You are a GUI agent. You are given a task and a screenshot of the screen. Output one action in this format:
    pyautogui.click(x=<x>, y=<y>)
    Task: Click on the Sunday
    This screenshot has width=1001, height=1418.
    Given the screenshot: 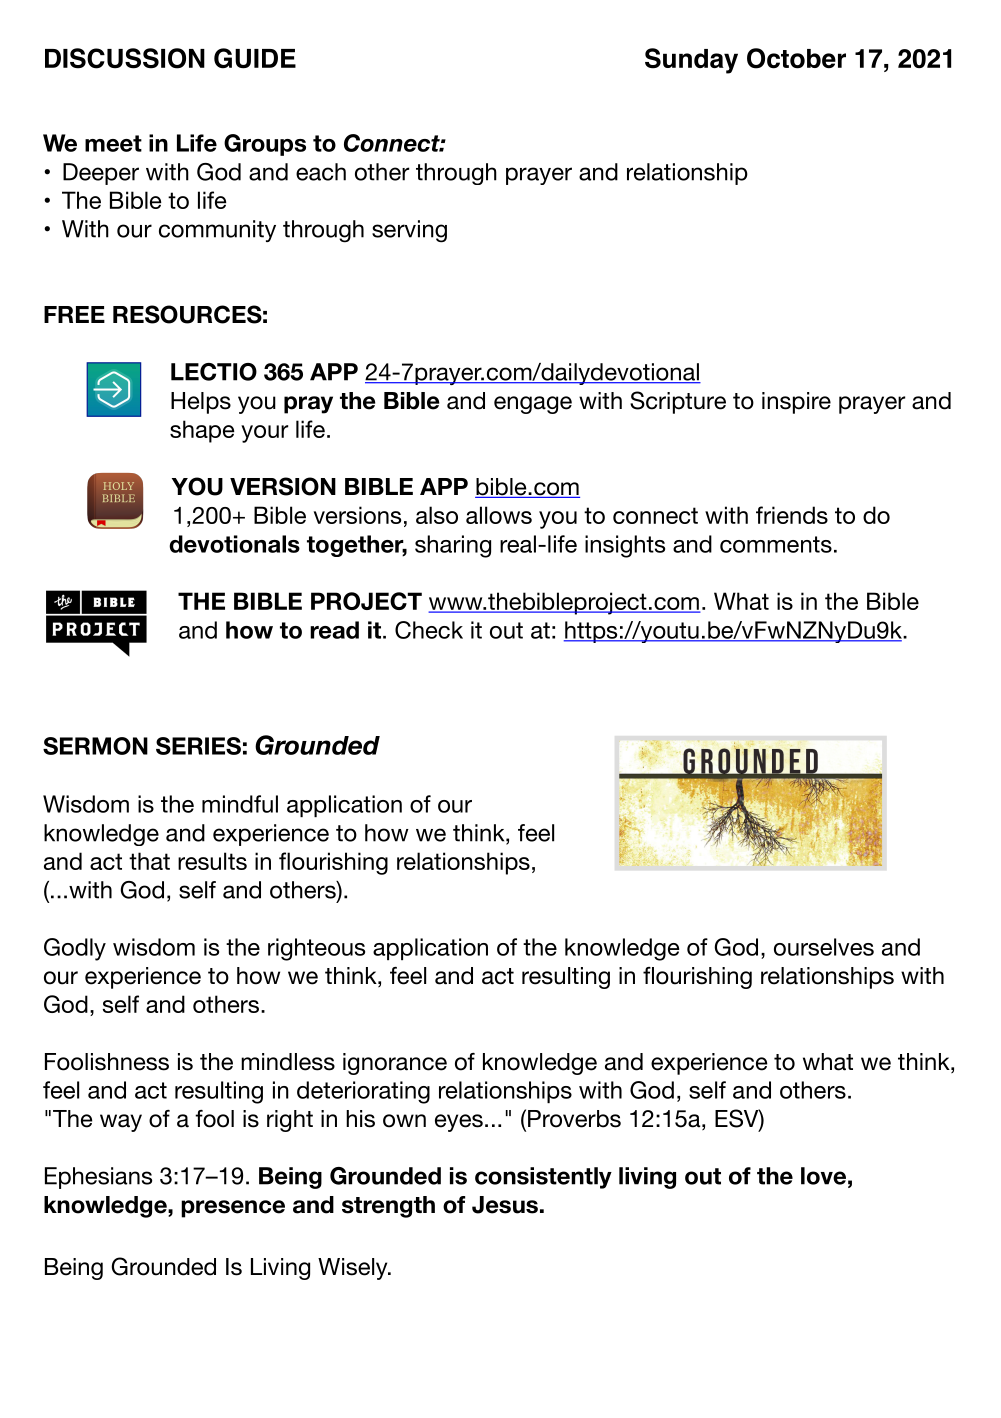 What is the action you would take?
    pyautogui.click(x=691, y=61)
